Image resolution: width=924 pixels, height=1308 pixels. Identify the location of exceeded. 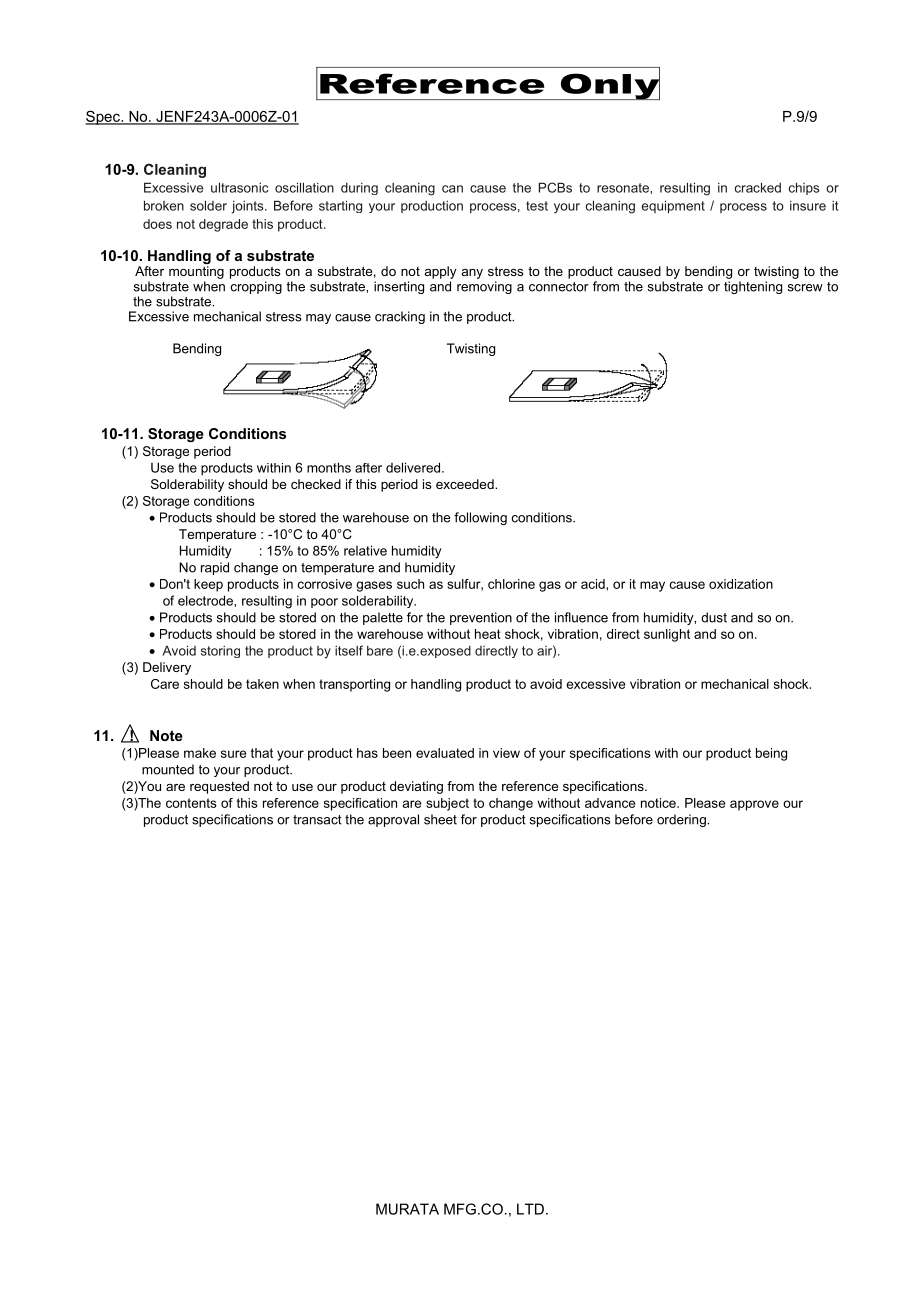
(466, 484).
